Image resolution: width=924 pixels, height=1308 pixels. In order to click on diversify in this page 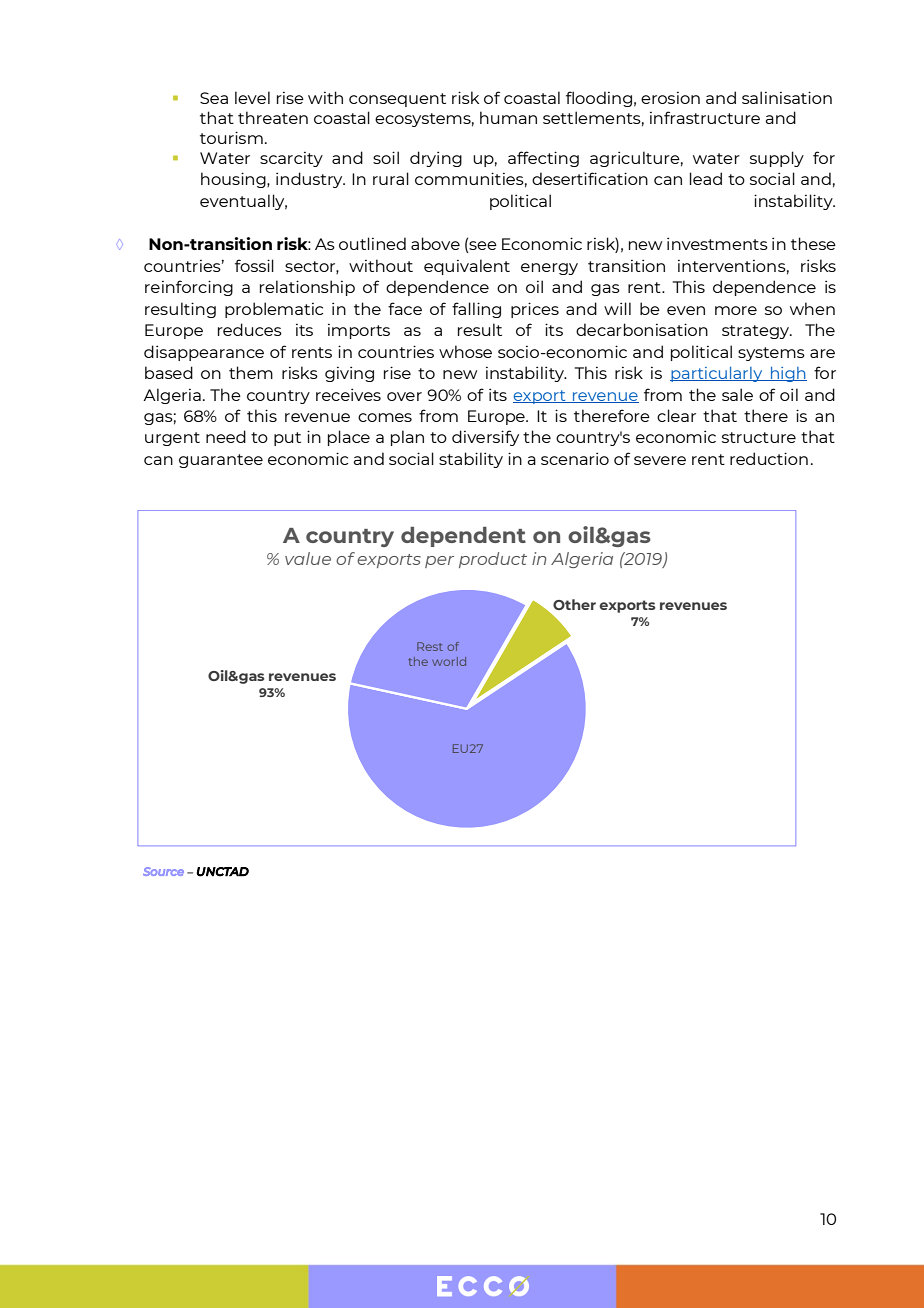, I will do `click(485, 438)`.
